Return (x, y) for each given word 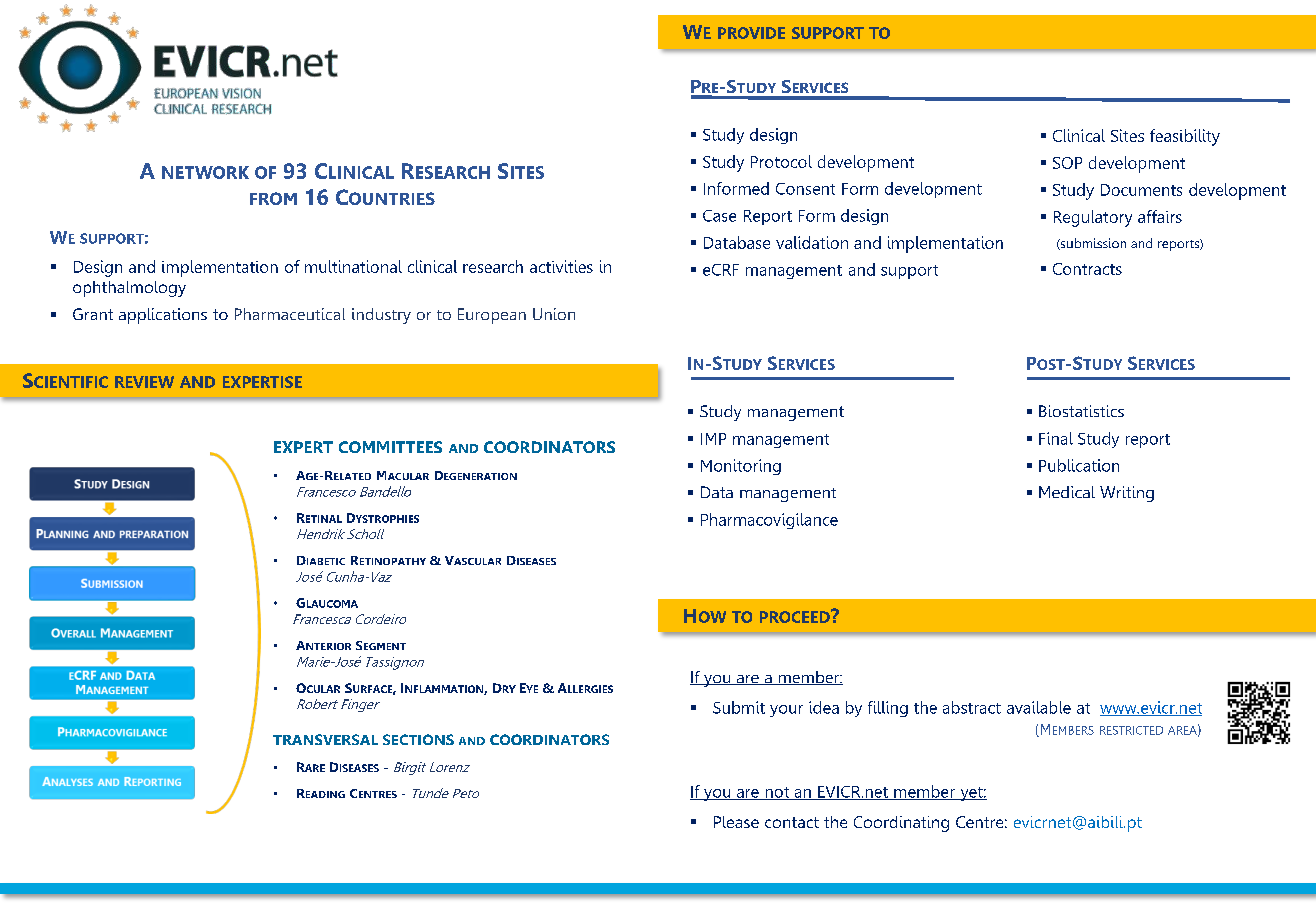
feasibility (1185, 137)
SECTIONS (418, 739)
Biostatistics (1081, 411)
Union (554, 314)
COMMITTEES (390, 447)
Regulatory (1093, 218)
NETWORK (205, 172)
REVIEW (144, 382)
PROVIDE (751, 33)
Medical (1067, 492)
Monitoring (741, 467)
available (1039, 707)
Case (719, 216)
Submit (739, 707)
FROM (273, 198)
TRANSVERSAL (325, 739)
